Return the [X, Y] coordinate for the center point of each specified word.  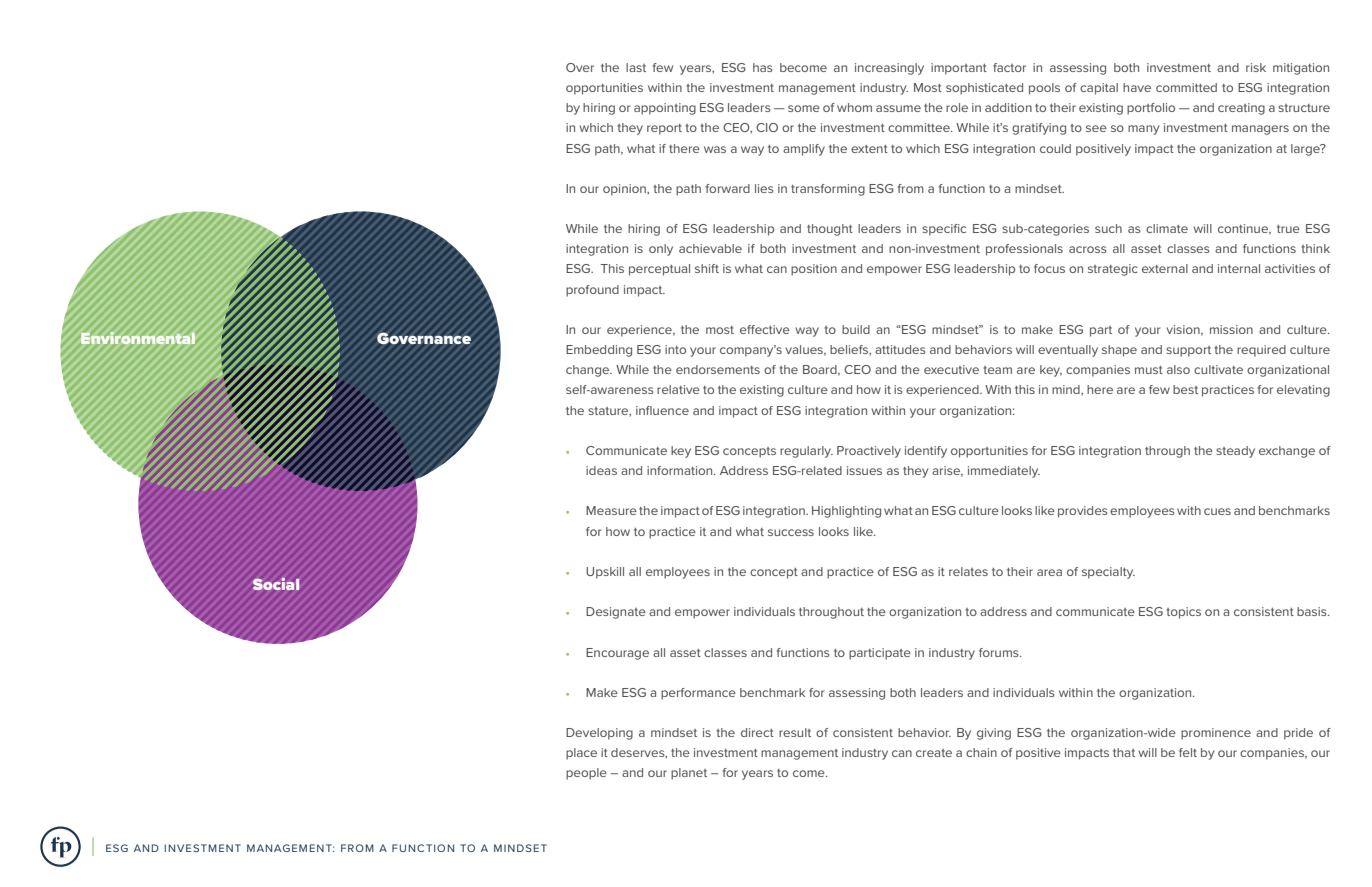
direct [757, 732]
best [1185, 389]
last [636, 67]
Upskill [605, 573]
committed [1186, 87]
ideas [601, 470]
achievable [710, 248]
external [1165, 268]
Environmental [138, 338]
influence [662, 410]
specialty [1108, 573]
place [581, 754]
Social [276, 584]
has [763, 67]
